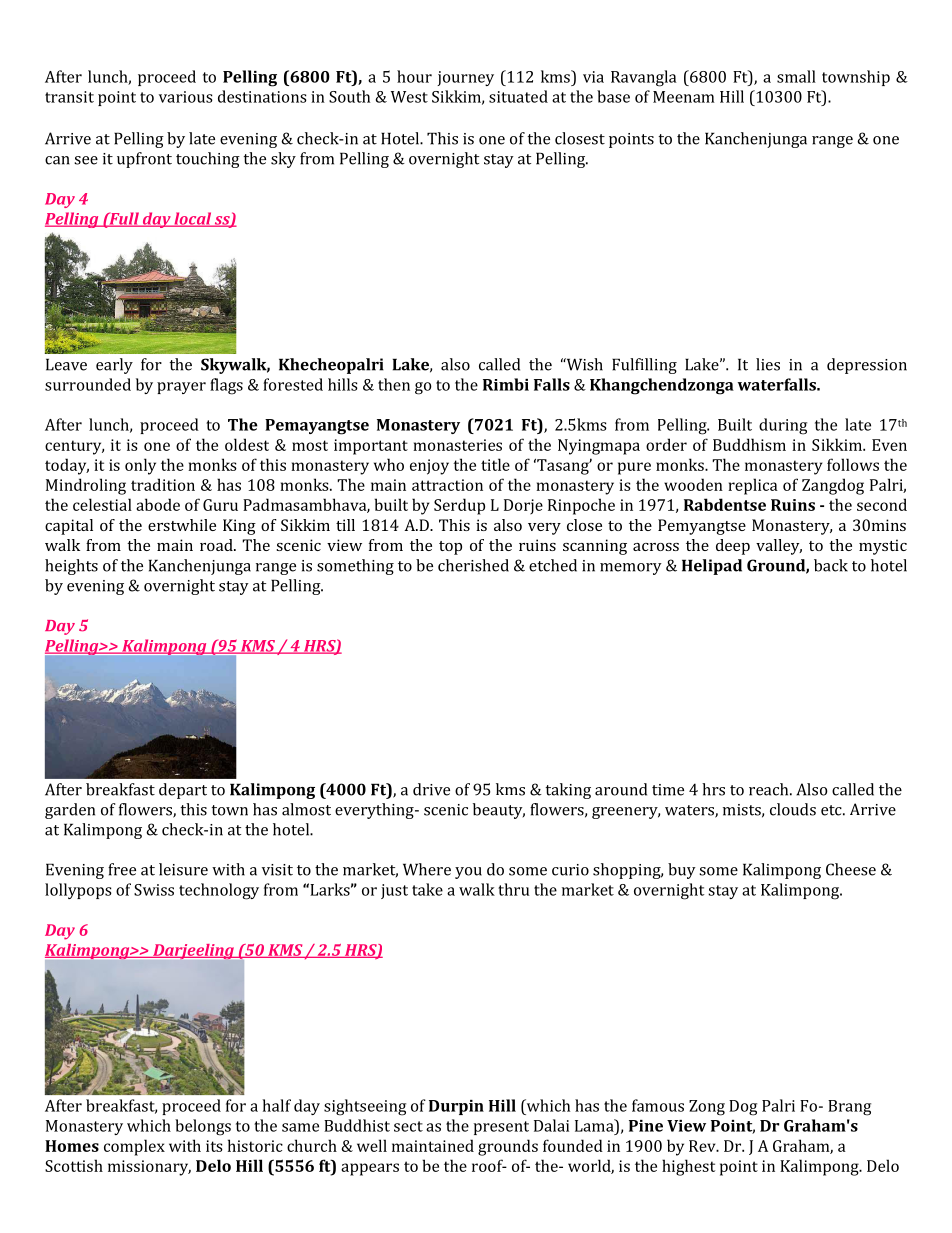  Describe the element at coordinates (134, 1147) in the screenshot. I see `complex` at that location.
